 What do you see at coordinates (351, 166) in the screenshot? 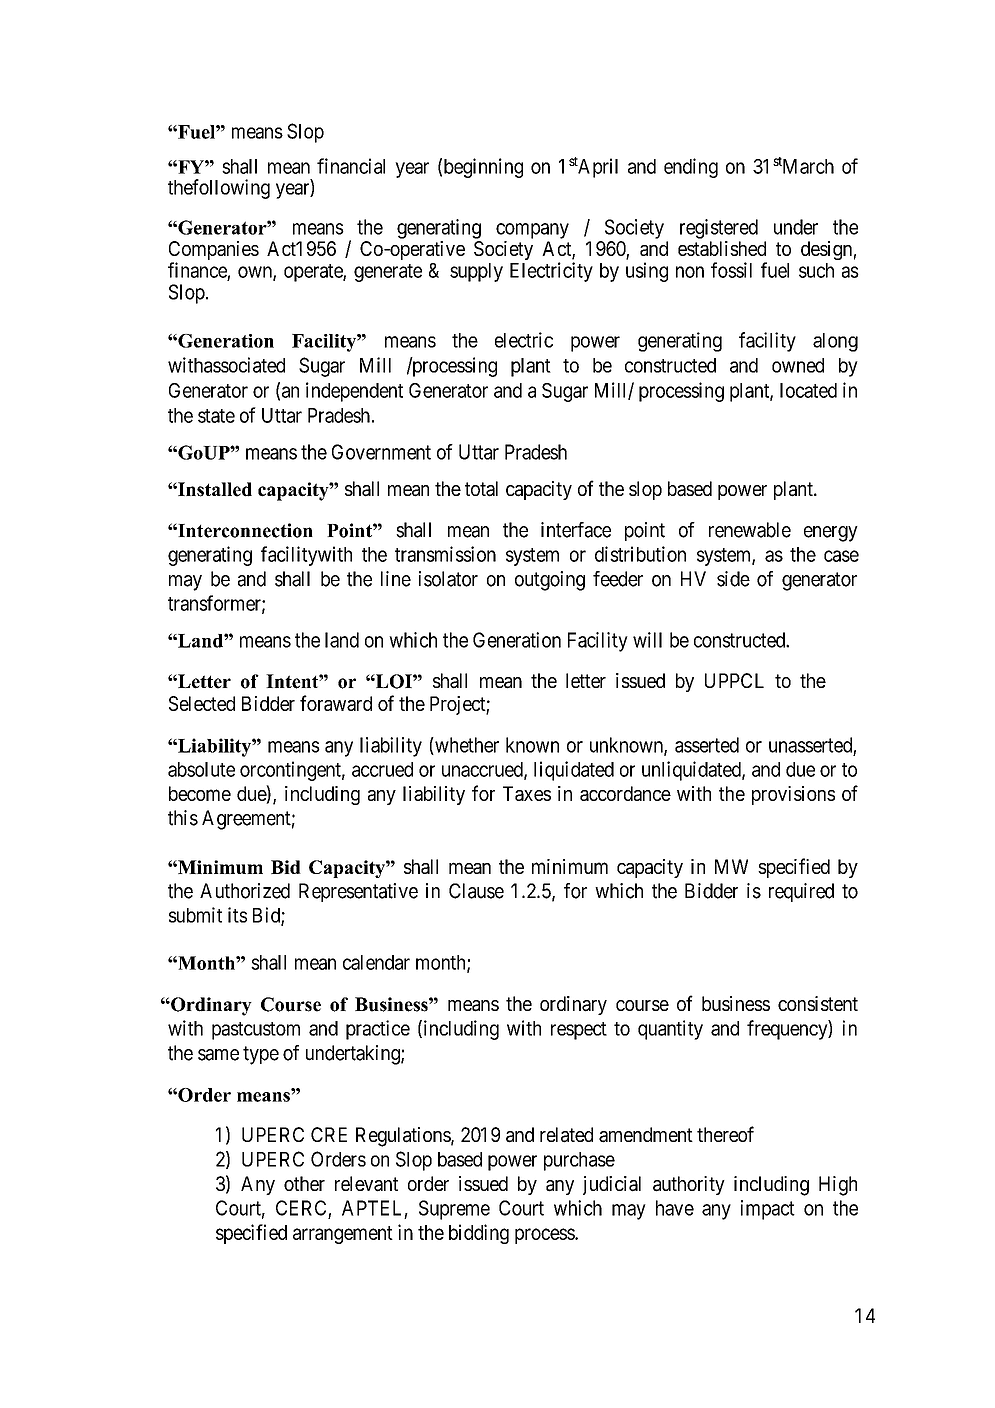
I see `financial` at bounding box center [351, 166].
